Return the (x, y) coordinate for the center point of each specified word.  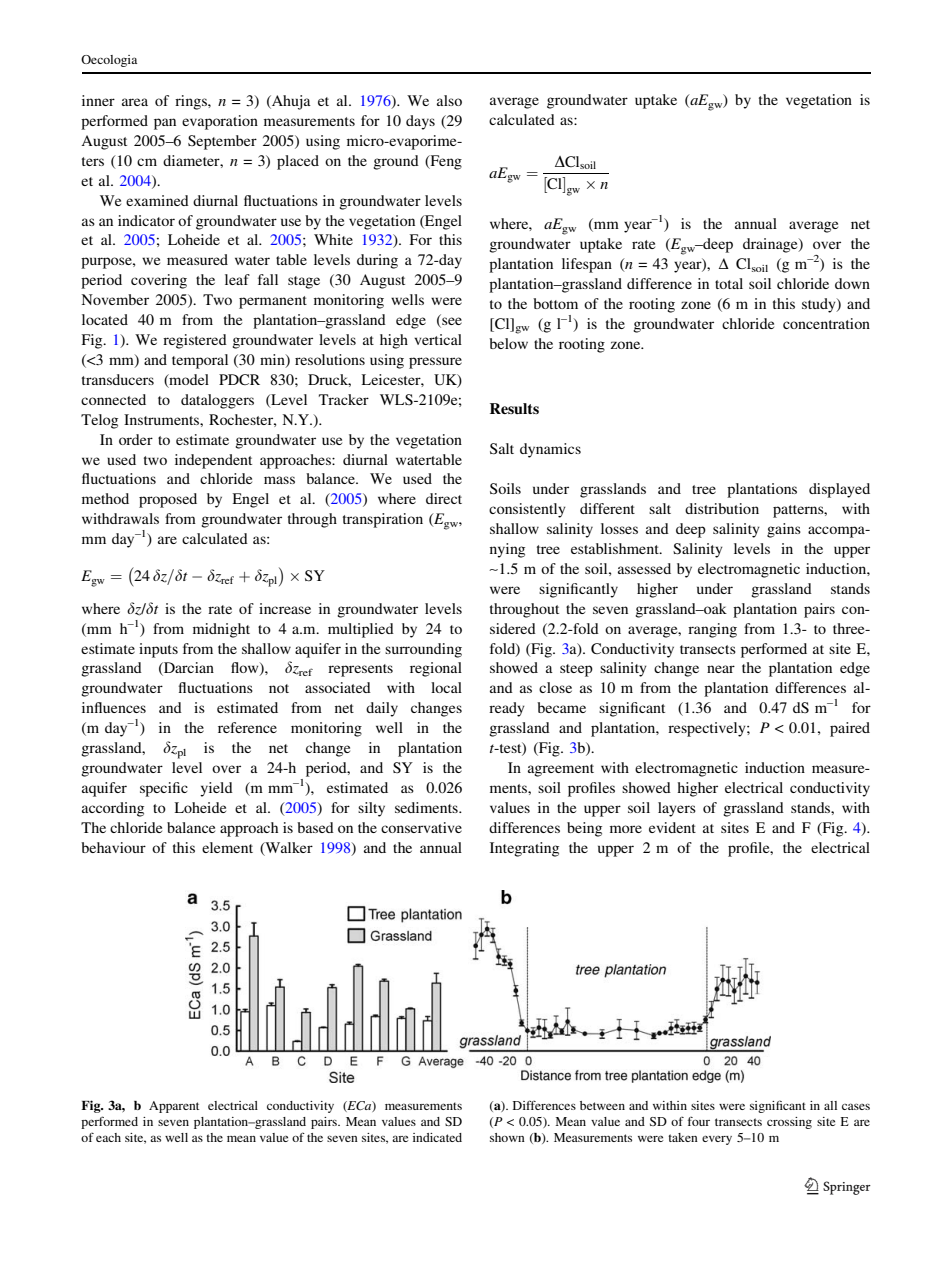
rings (192, 102)
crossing (789, 1123)
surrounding (423, 650)
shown (507, 1137)
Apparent (174, 1107)
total (729, 283)
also (449, 100)
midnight (221, 630)
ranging (712, 630)
